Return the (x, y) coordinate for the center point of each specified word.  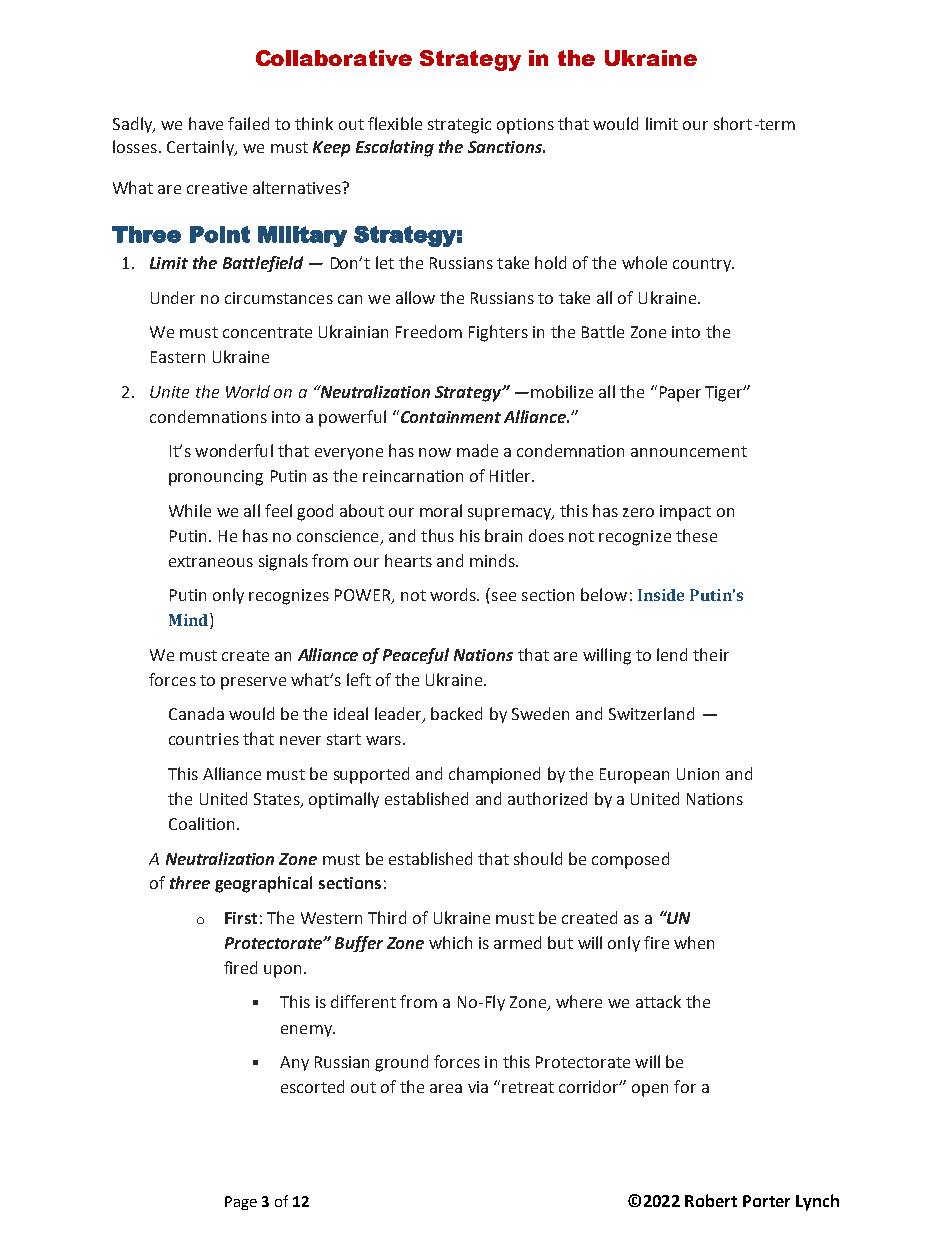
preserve (253, 683)
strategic (459, 126)
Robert (711, 1200)
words (454, 594)
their (711, 654)
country (703, 265)
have (206, 123)
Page (241, 1203)
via (478, 1087)
